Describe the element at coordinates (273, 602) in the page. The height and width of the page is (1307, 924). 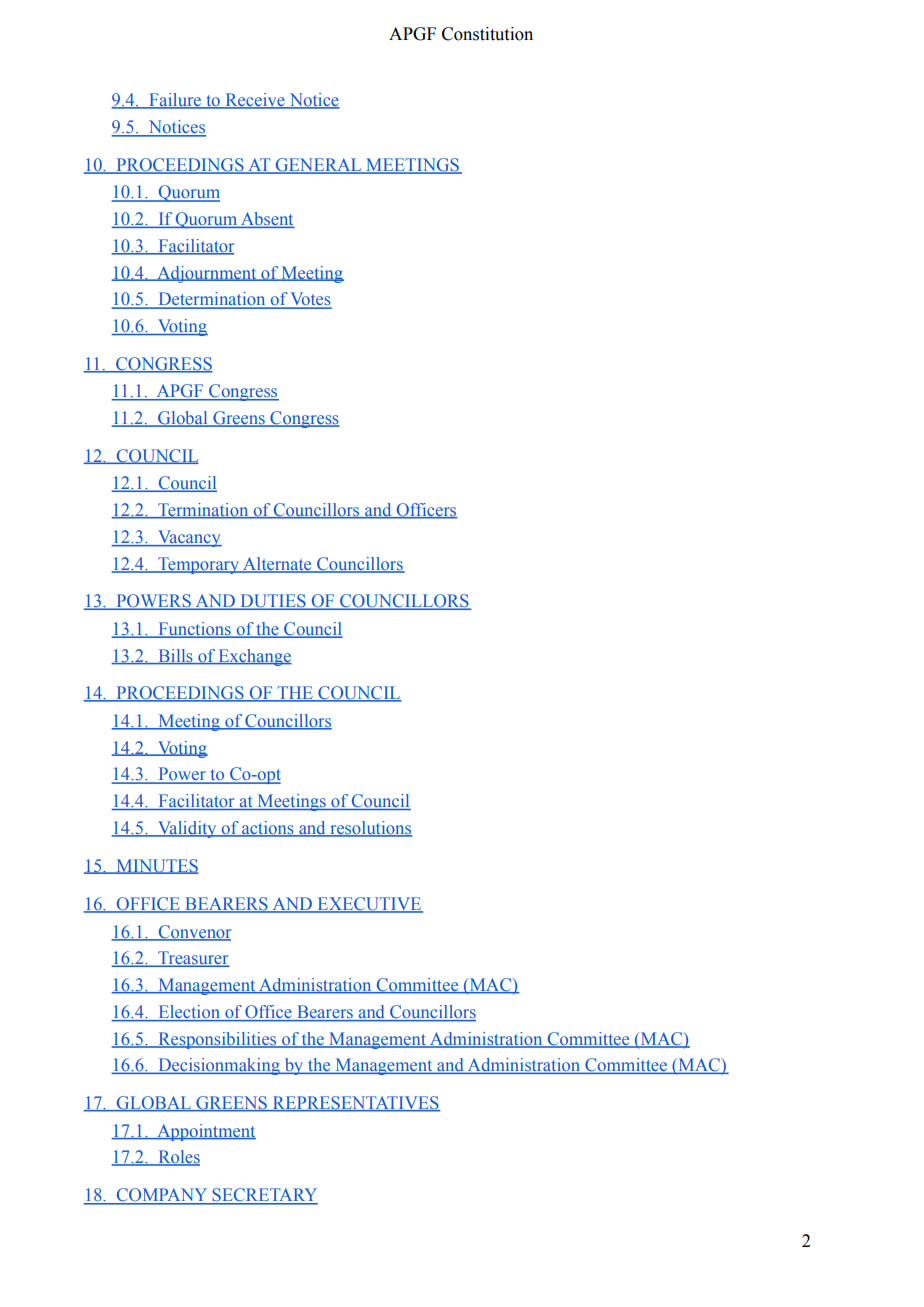
I see `DUTIES` at that location.
